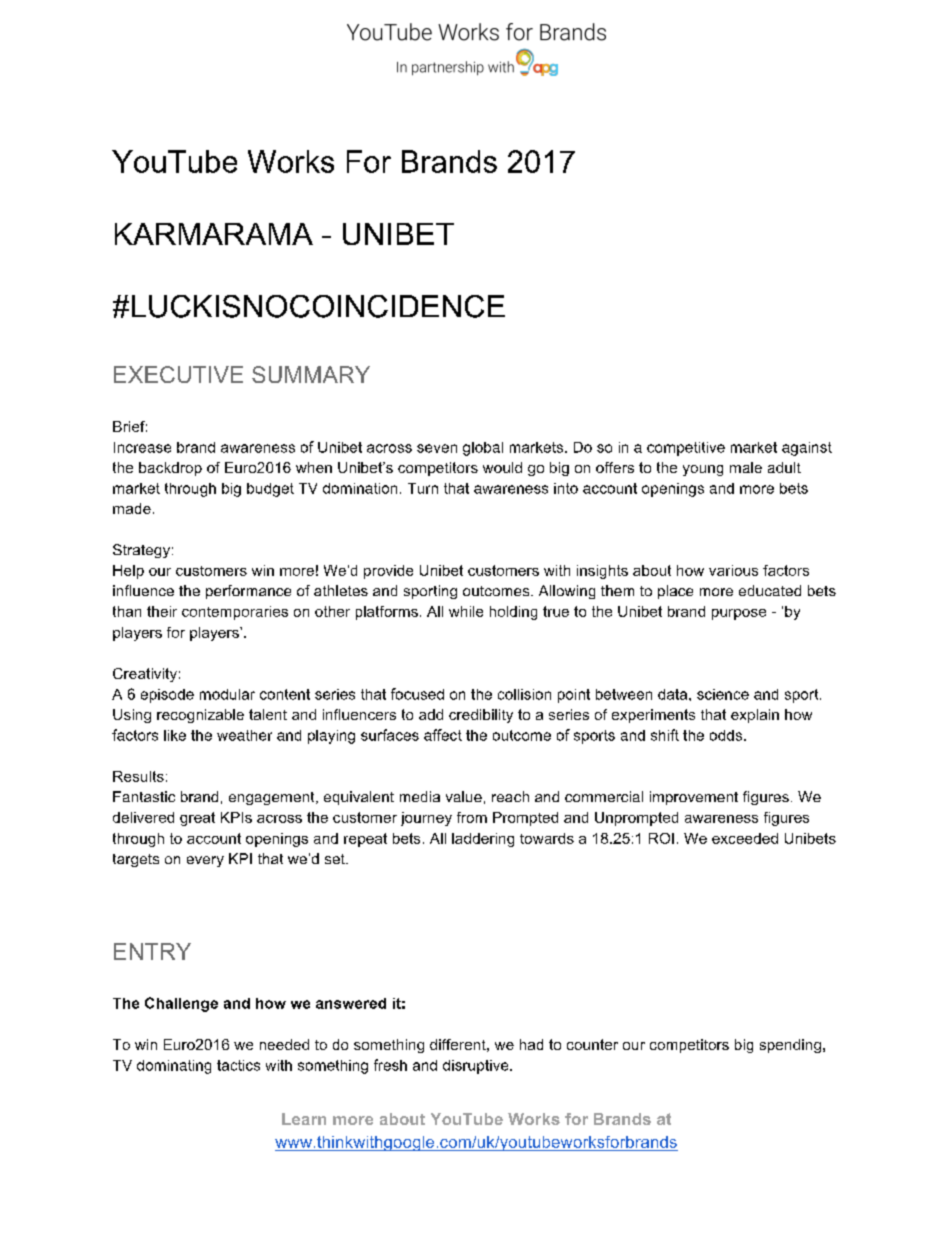 Image resolution: width=952 pixels, height=1233 pixels. Describe the element at coordinates (686, 449) in the screenshot. I see `competitive` at that location.
